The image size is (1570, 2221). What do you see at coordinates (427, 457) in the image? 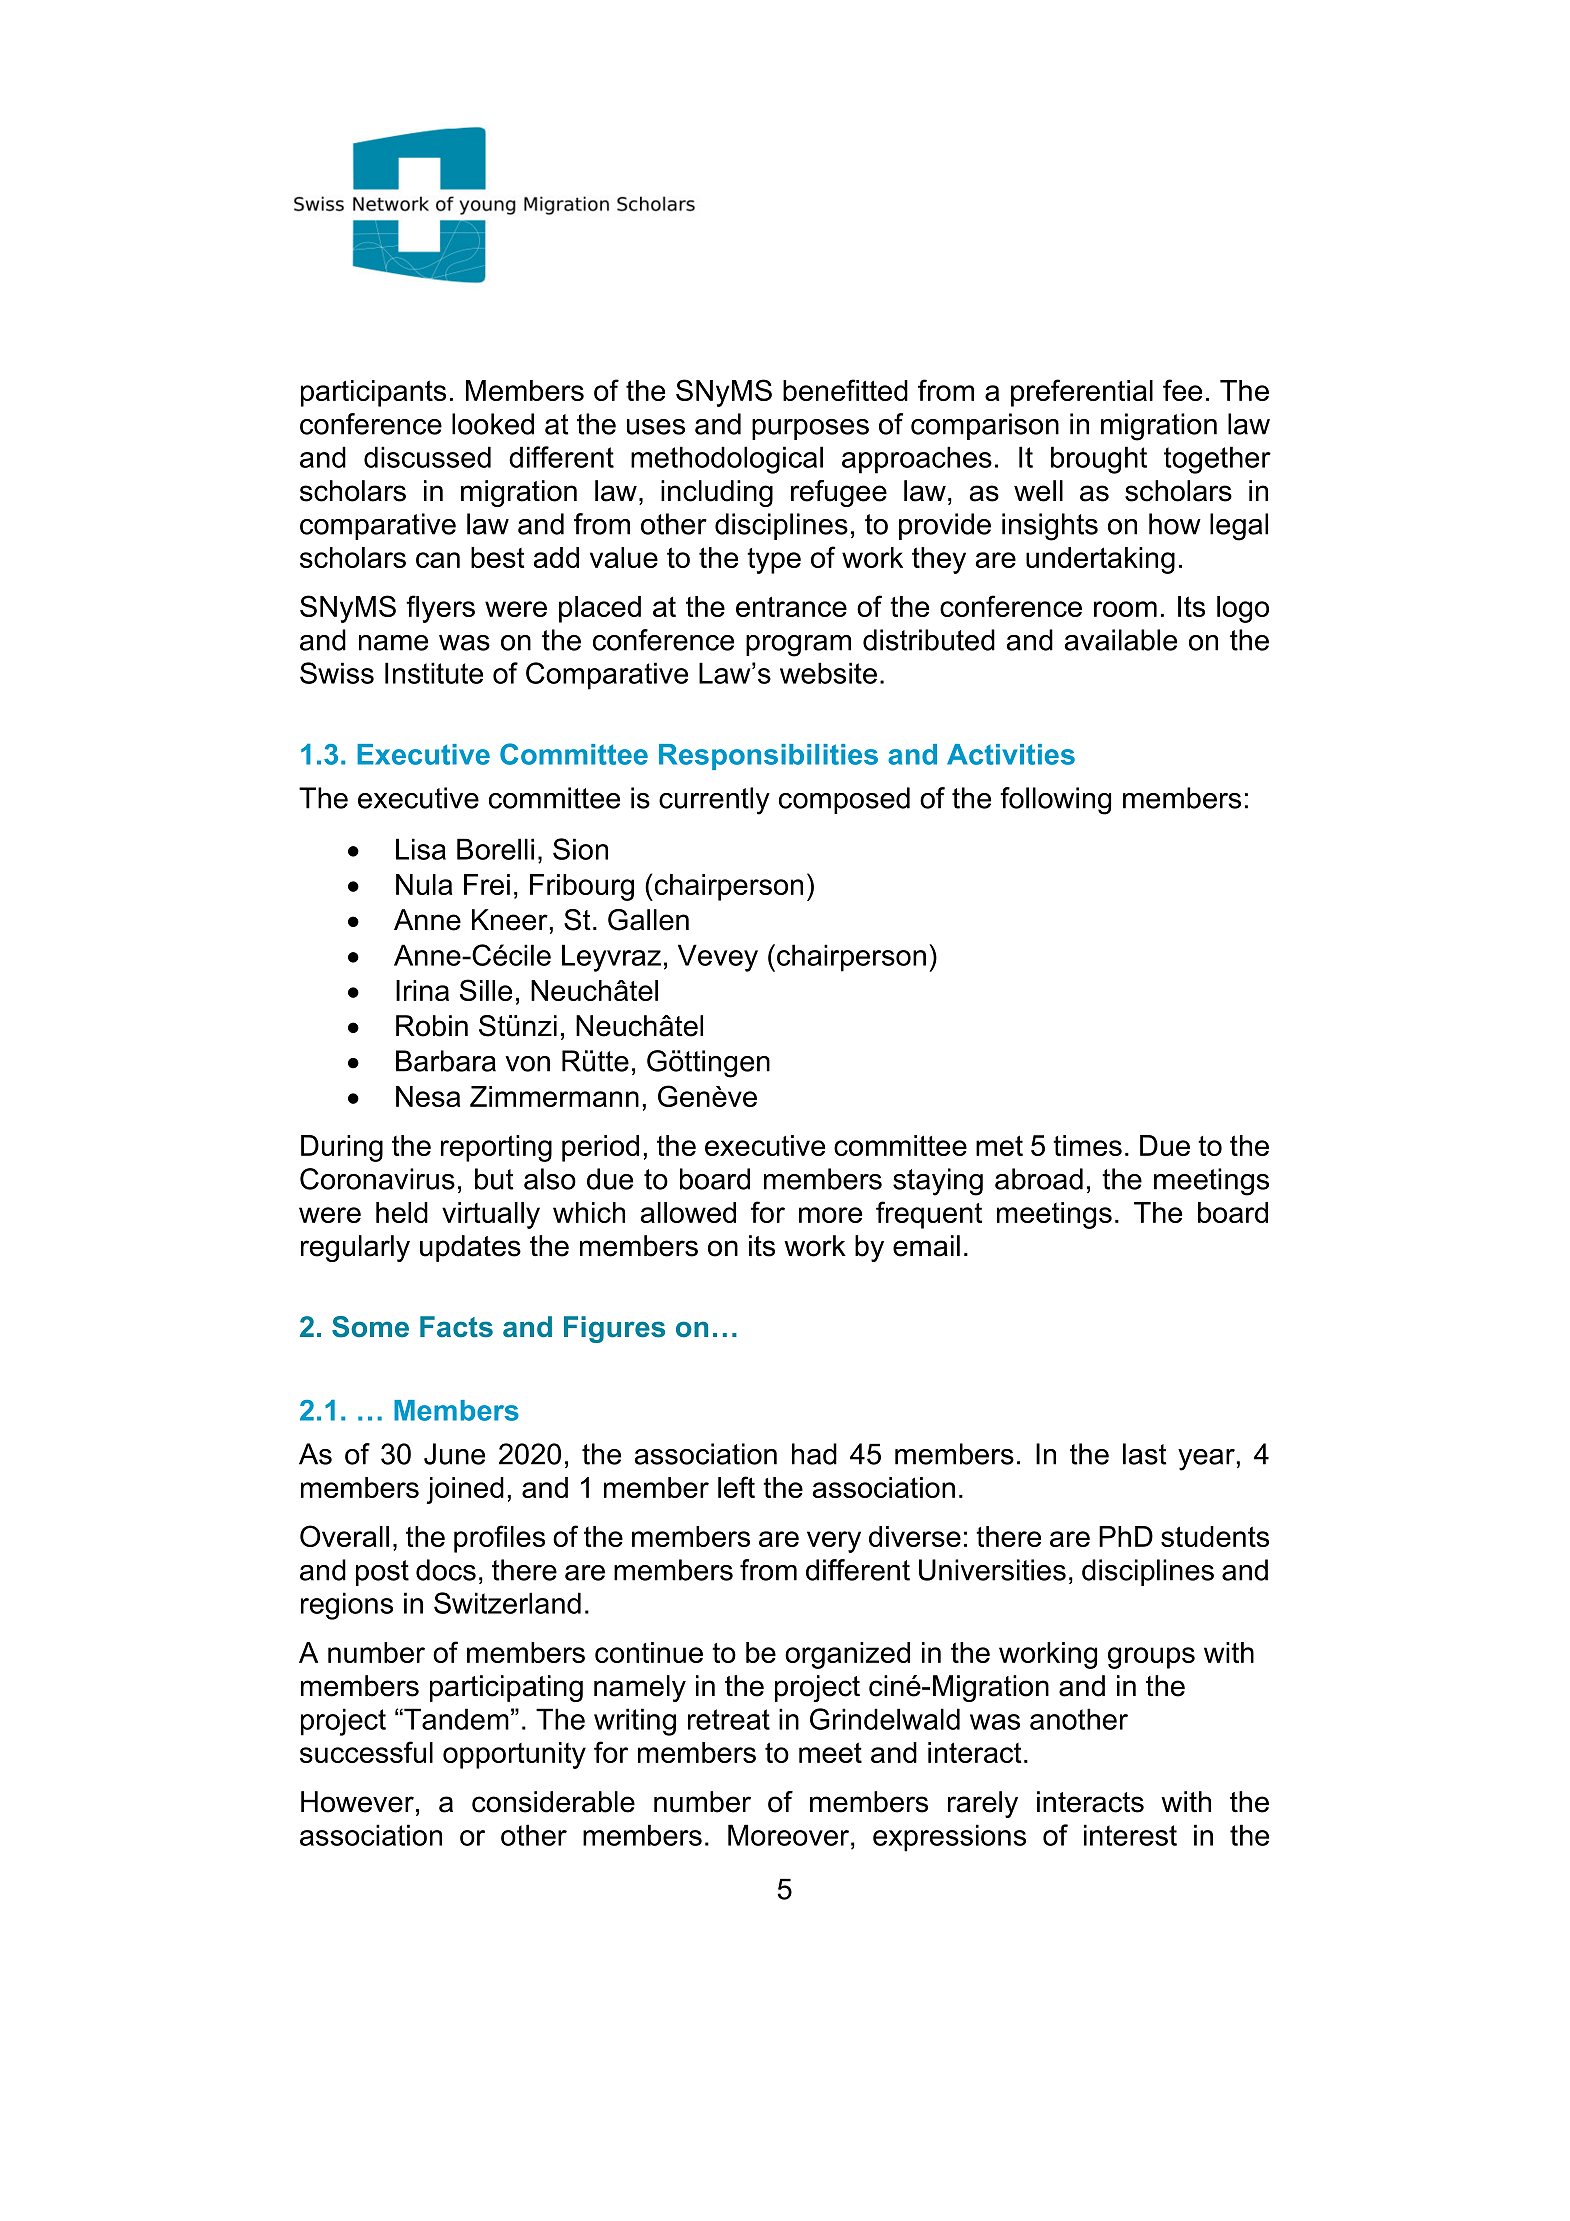
I see `discussed` at bounding box center [427, 457].
